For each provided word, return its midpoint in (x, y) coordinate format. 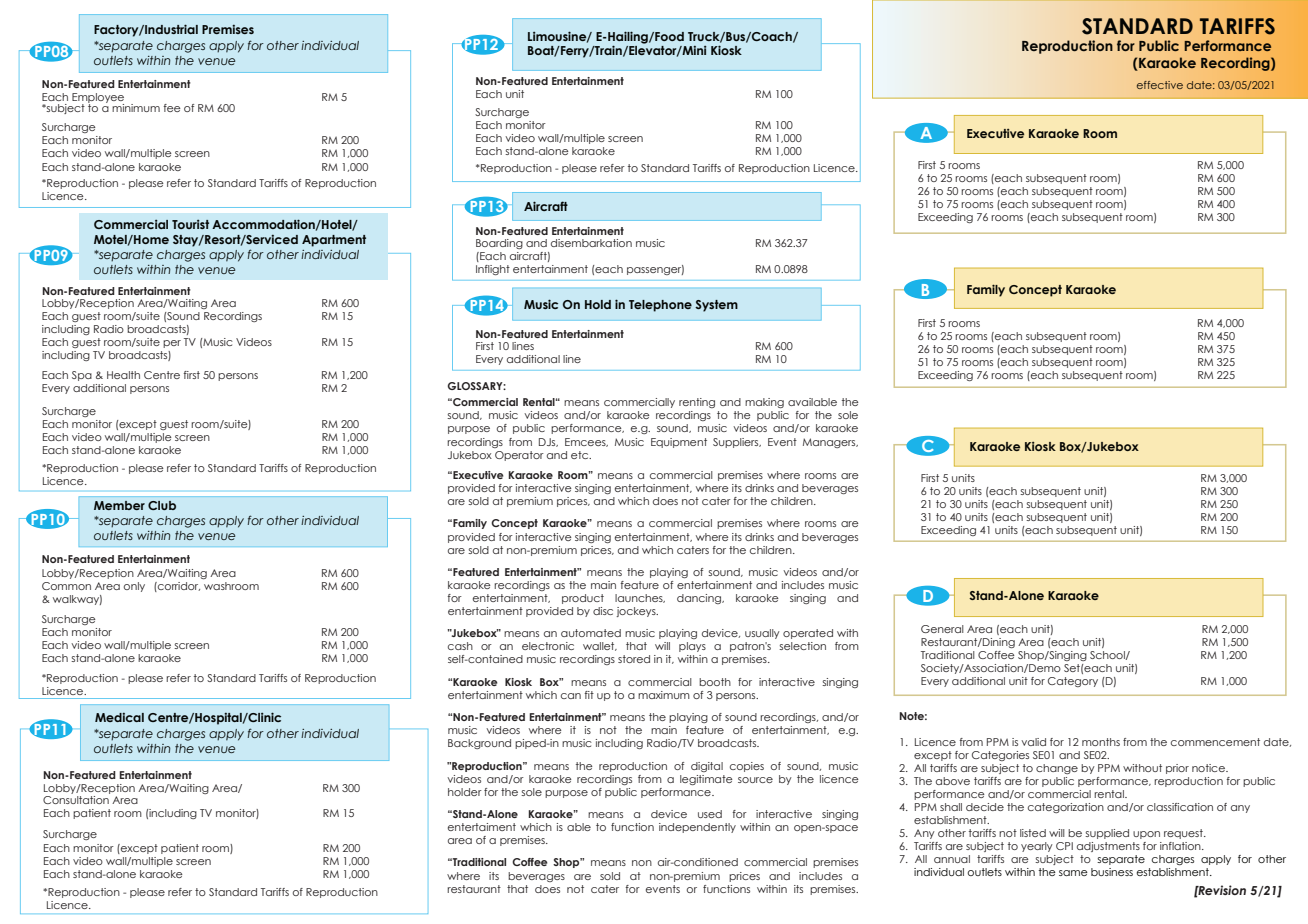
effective (1160, 85)
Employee (98, 99)
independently (697, 828)
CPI (1064, 846)
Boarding (499, 244)
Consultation (76, 800)
